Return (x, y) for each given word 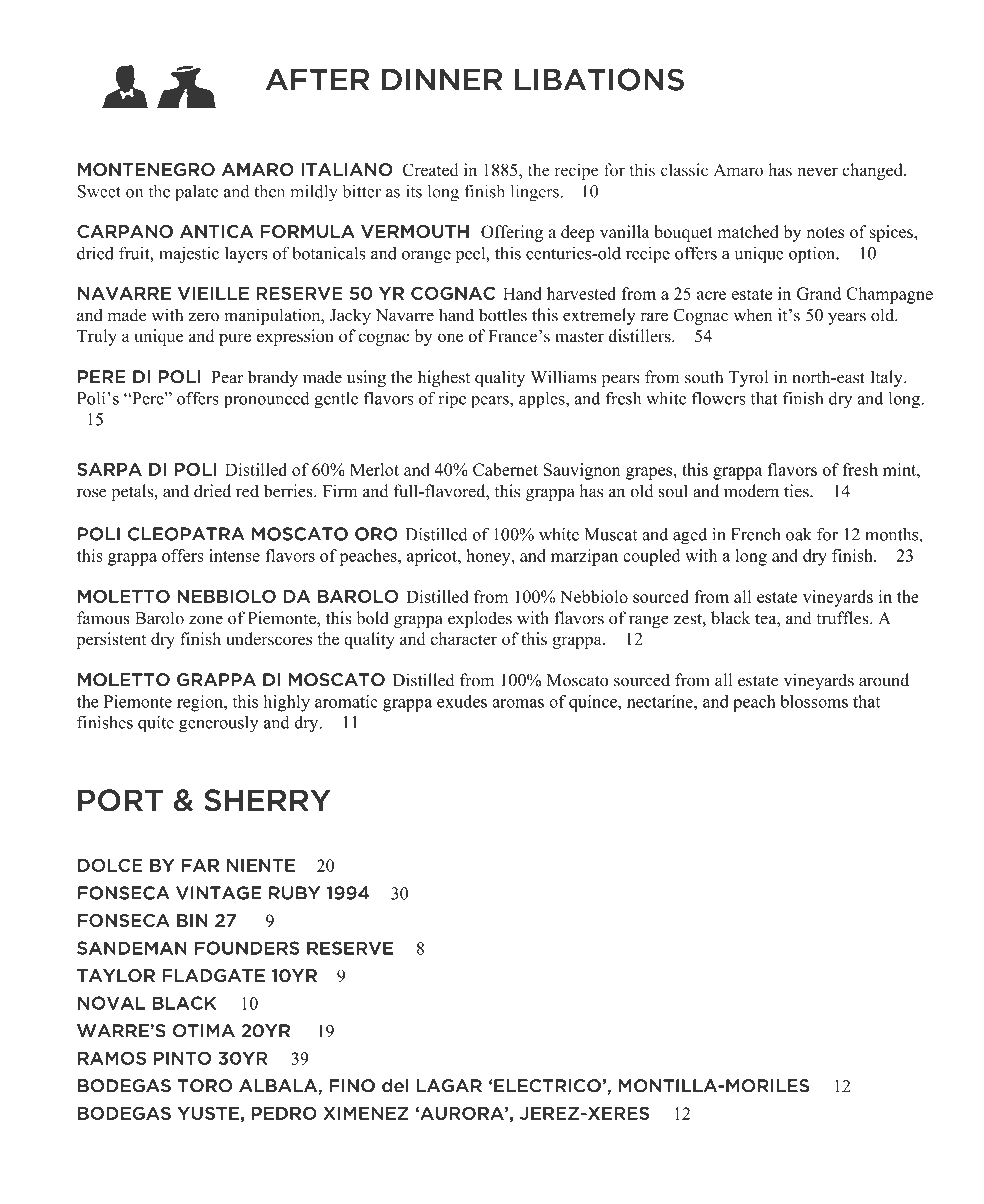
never (817, 172)
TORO (205, 1086)
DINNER (442, 80)
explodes (480, 619)
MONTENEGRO (146, 170)
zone (206, 620)
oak (799, 534)
